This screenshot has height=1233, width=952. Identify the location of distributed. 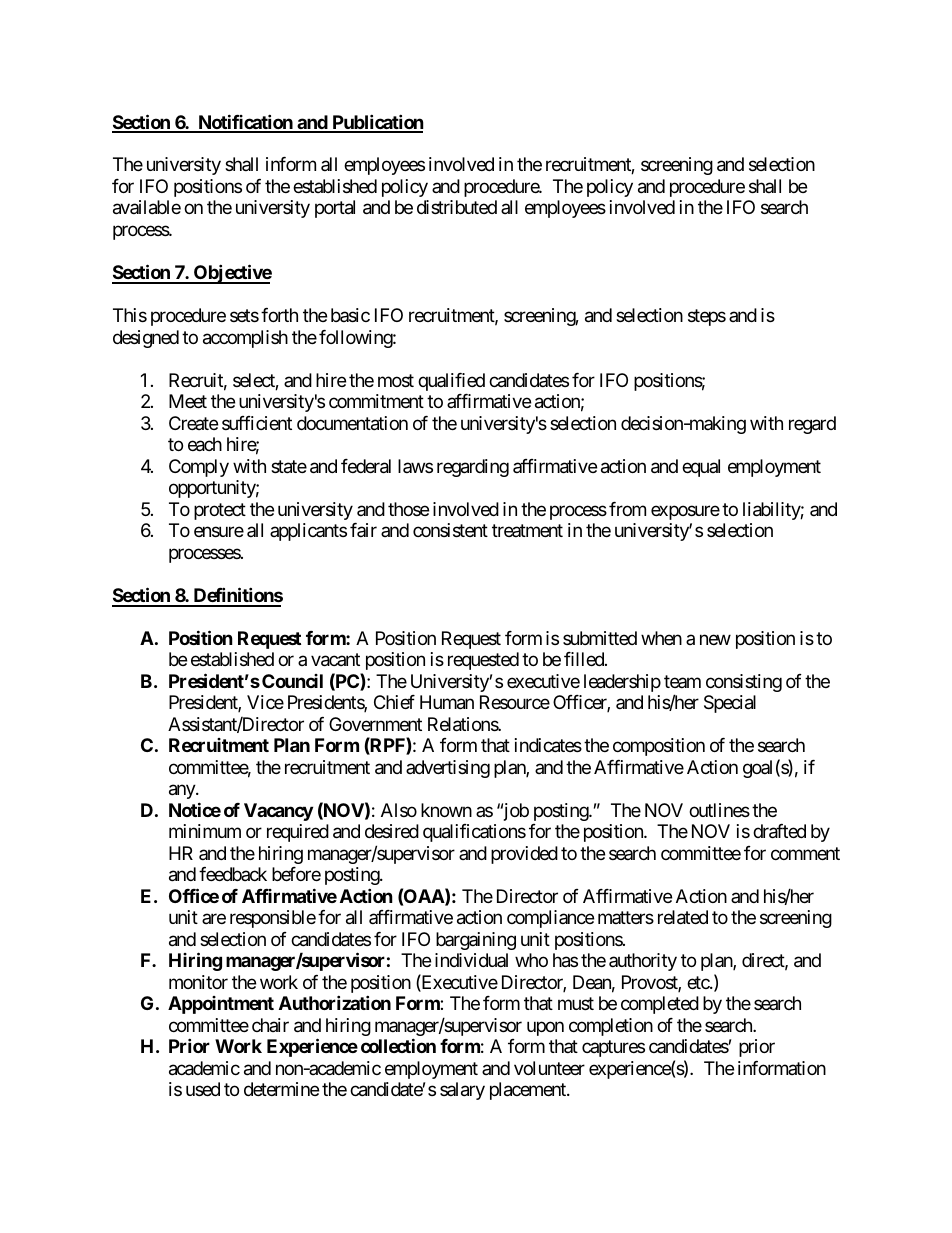
(457, 207).
